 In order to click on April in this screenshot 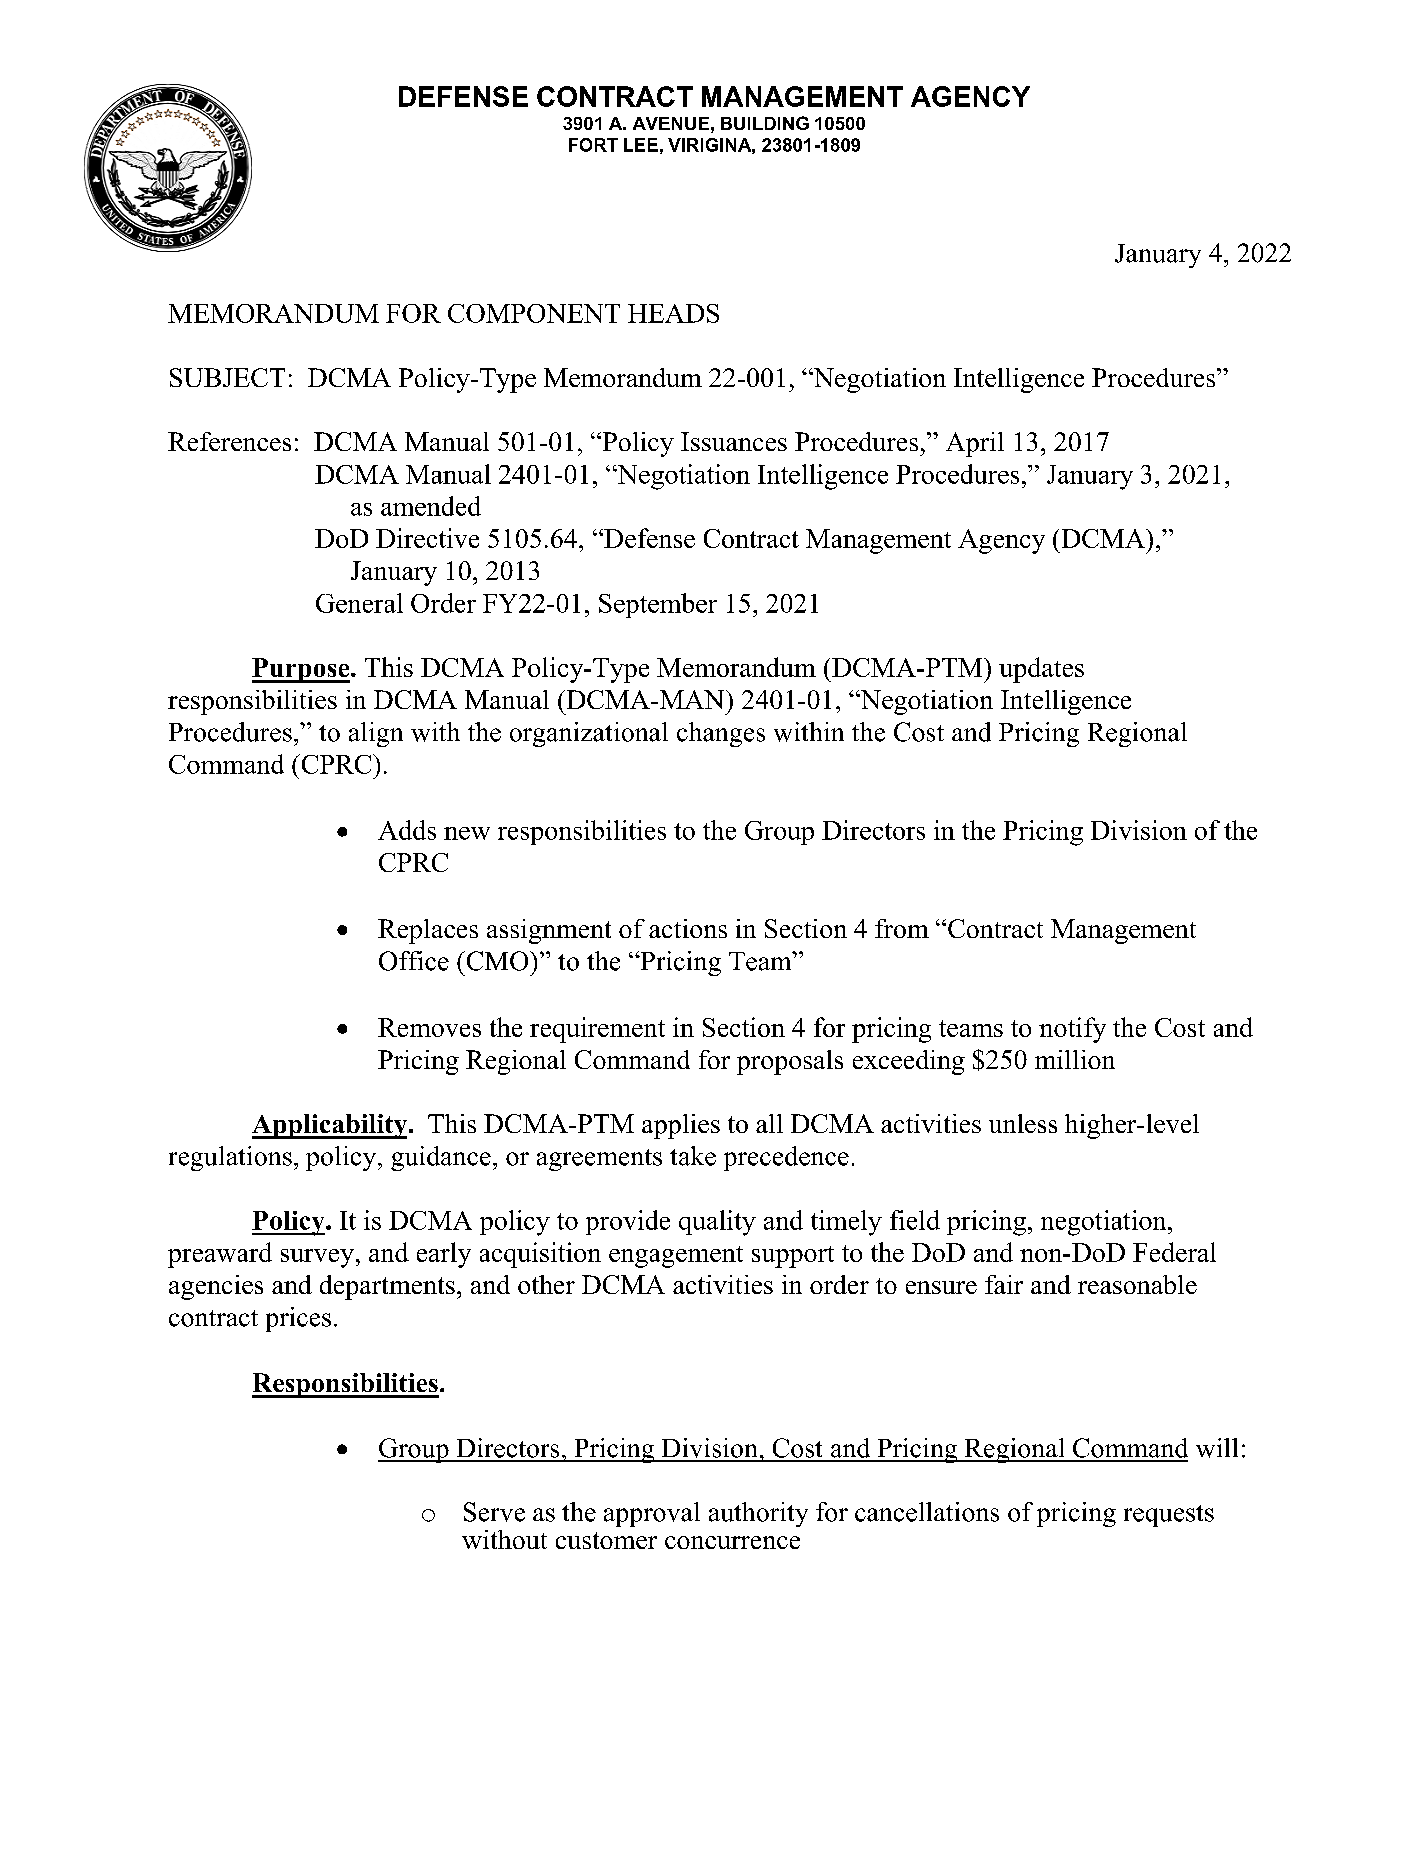, I will do `click(975, 444)`.
